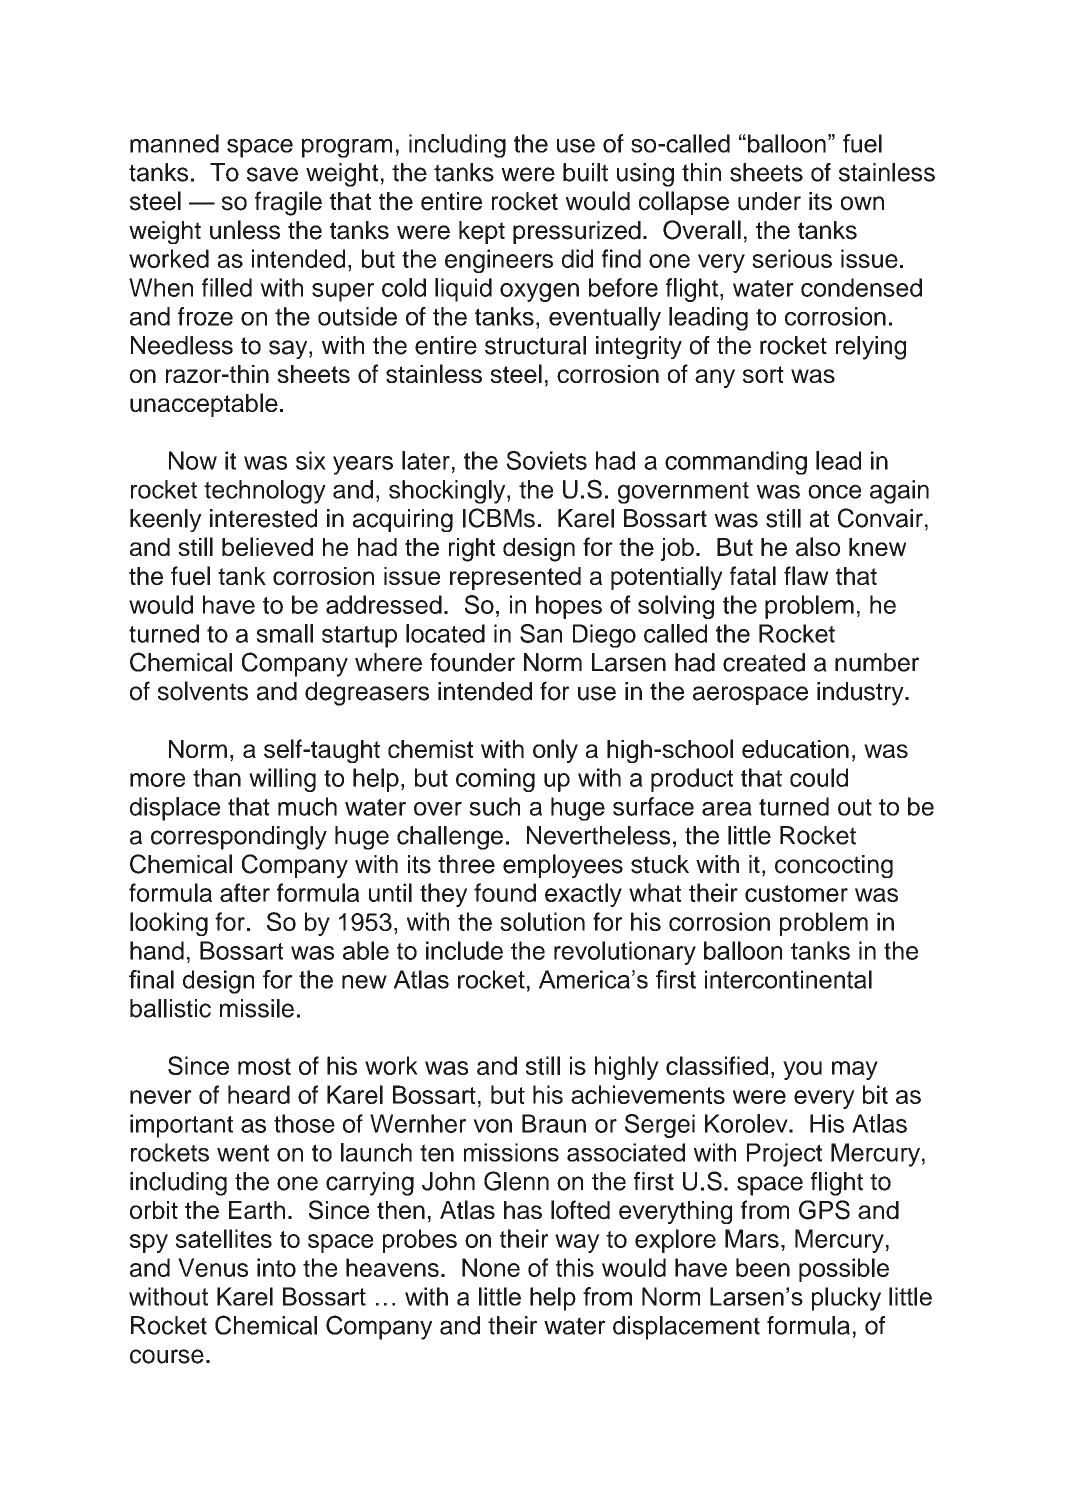 This screenshot has height=1507, width=1066. Describe the element at coordinates (217, 777) in the screenshot. I see `than` at that location.
